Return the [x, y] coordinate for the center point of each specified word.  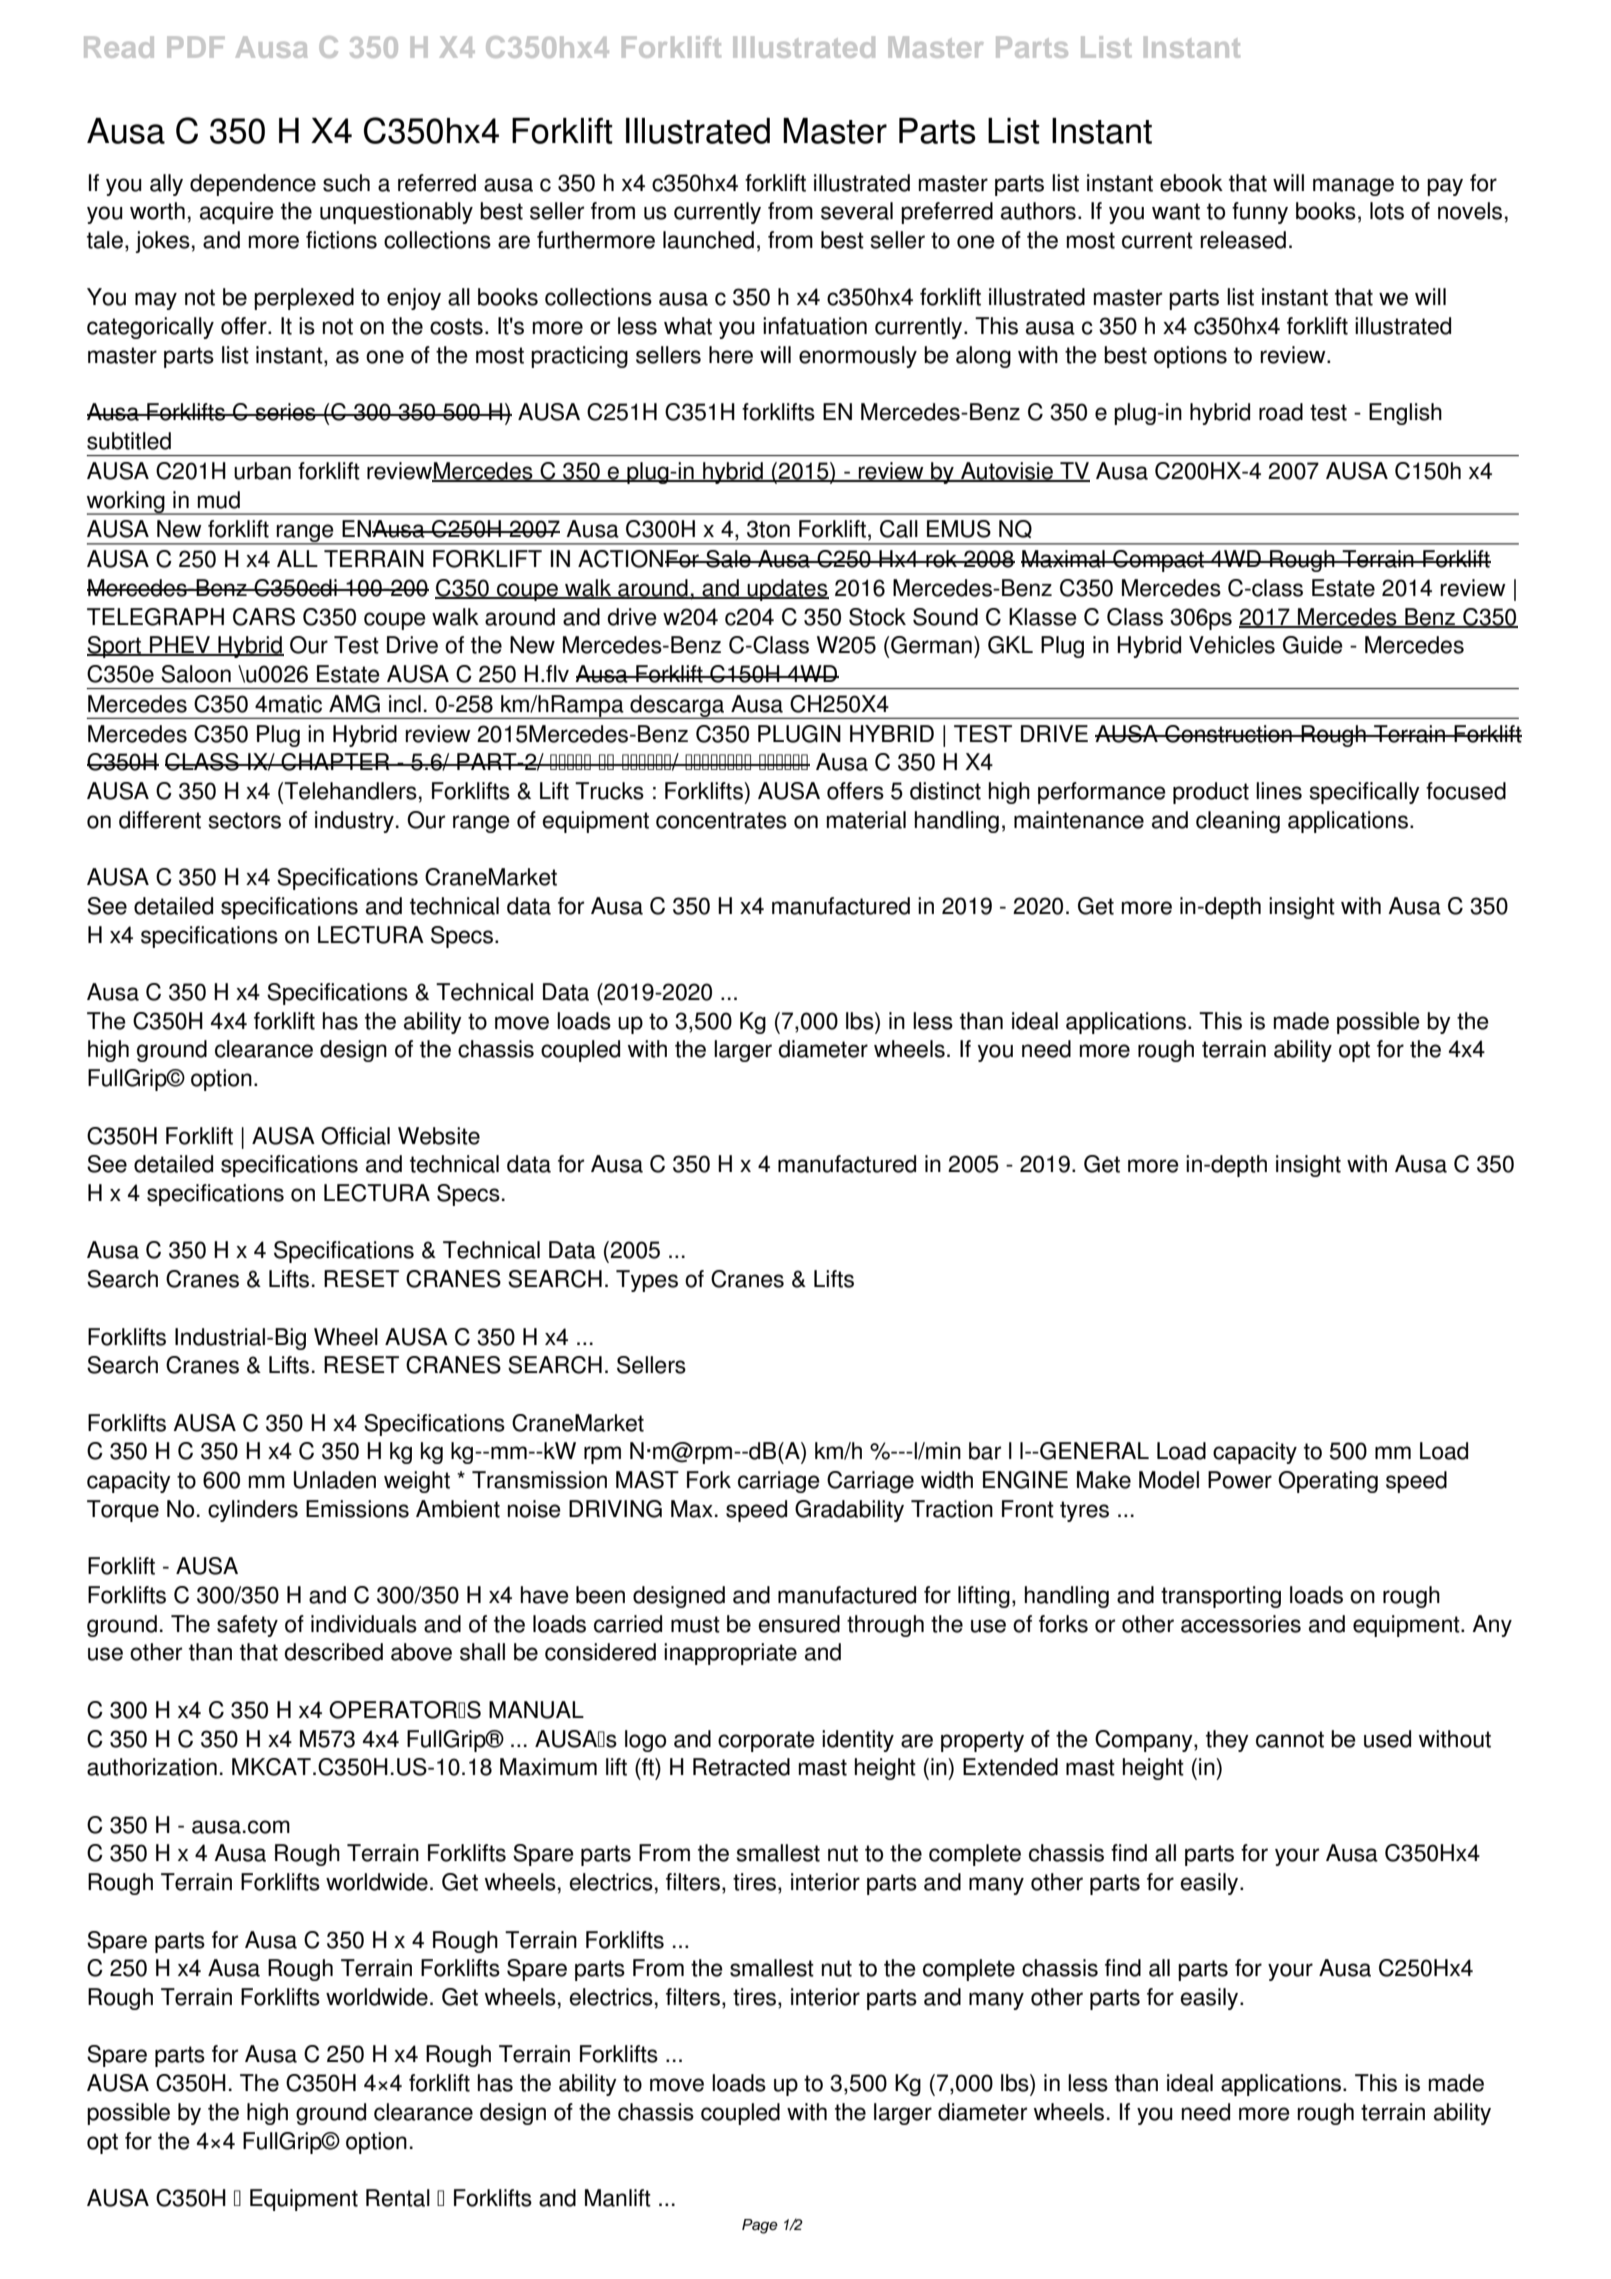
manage [1353, 187]
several [857, 211]
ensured [799, 1624]
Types [647, 1281]
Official [355, 1136]
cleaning [1238, 822]
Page [760, 2226]
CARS [264, 617]
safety [247, 1626]
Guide [1313, 645]
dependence [253, 185]
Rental [398, 2198]
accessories [1241, 1624]
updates [787, 590]
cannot [1290, 1739]
